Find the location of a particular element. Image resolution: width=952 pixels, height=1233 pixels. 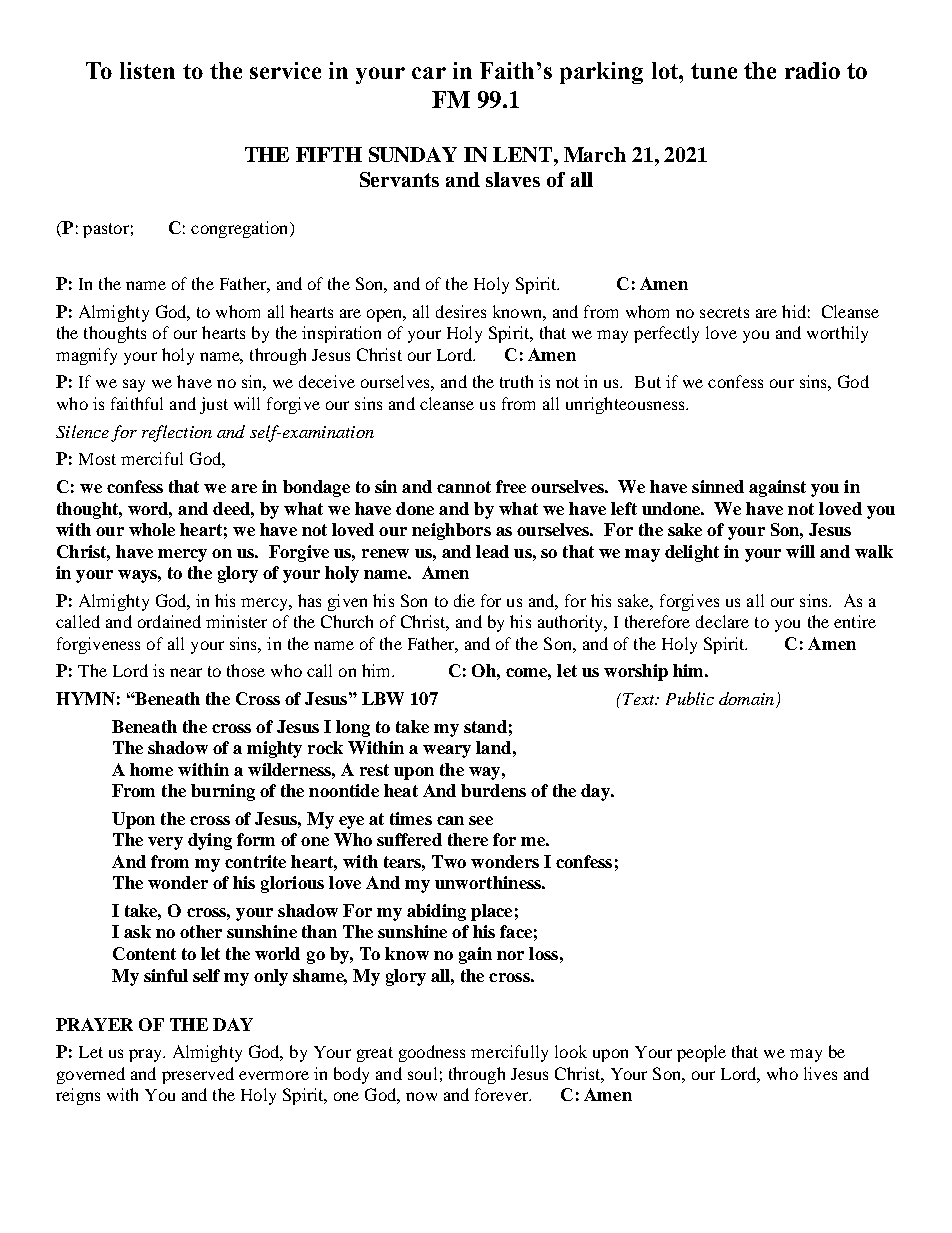

preserved is located at coordinates (198, 1075).
